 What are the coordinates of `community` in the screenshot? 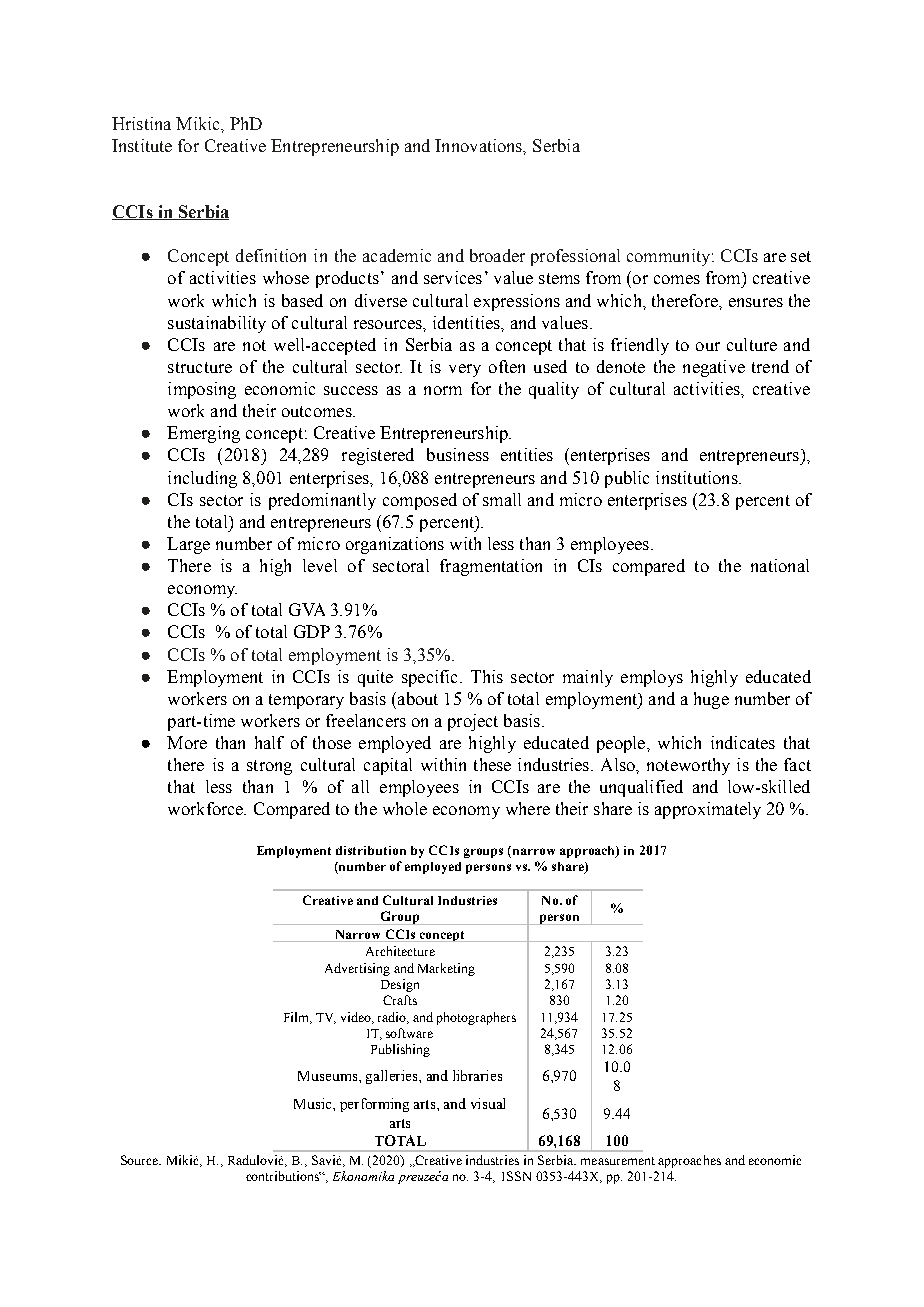 It's located at (670, 257).
